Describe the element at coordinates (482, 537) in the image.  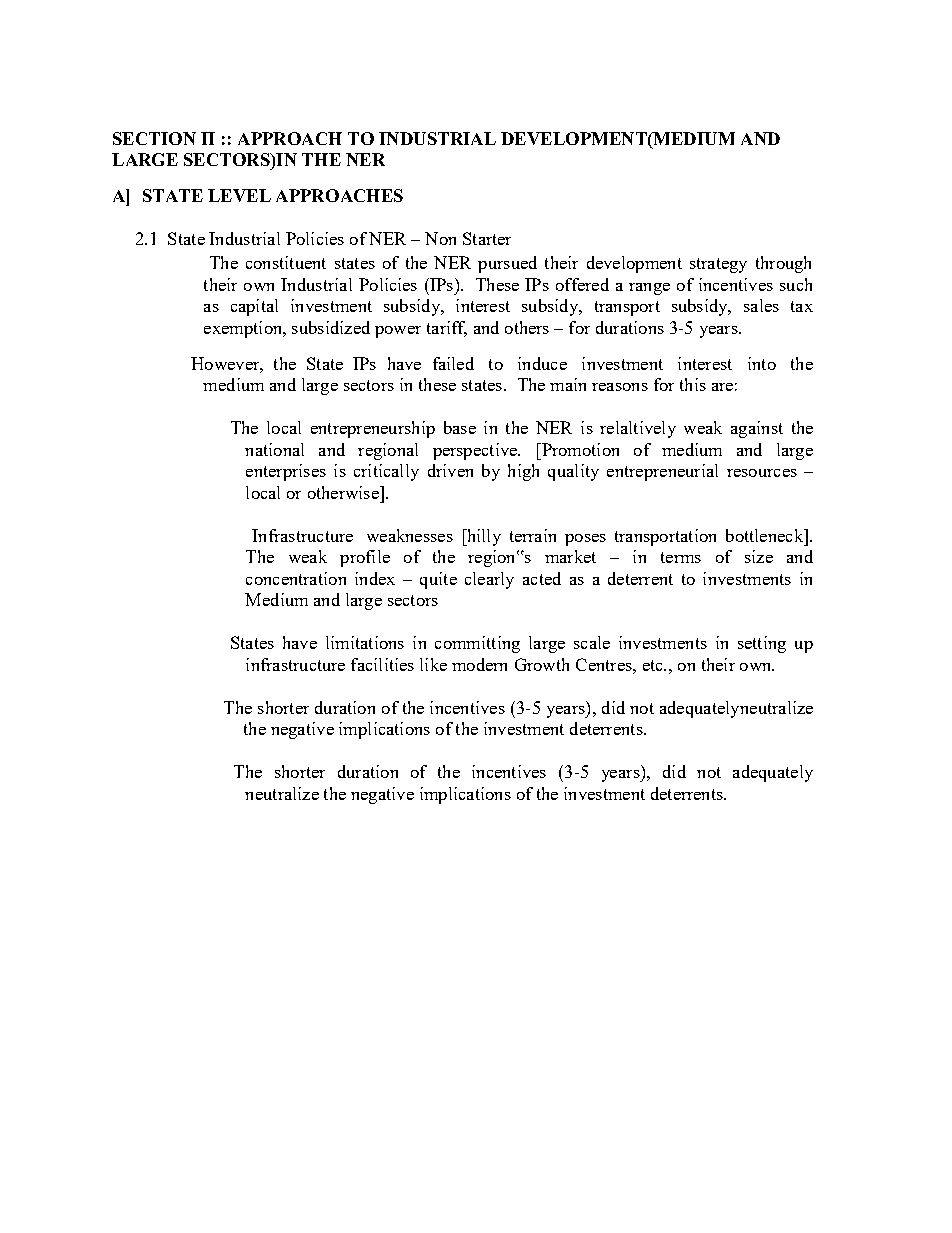
I see `hilly` at that location.
